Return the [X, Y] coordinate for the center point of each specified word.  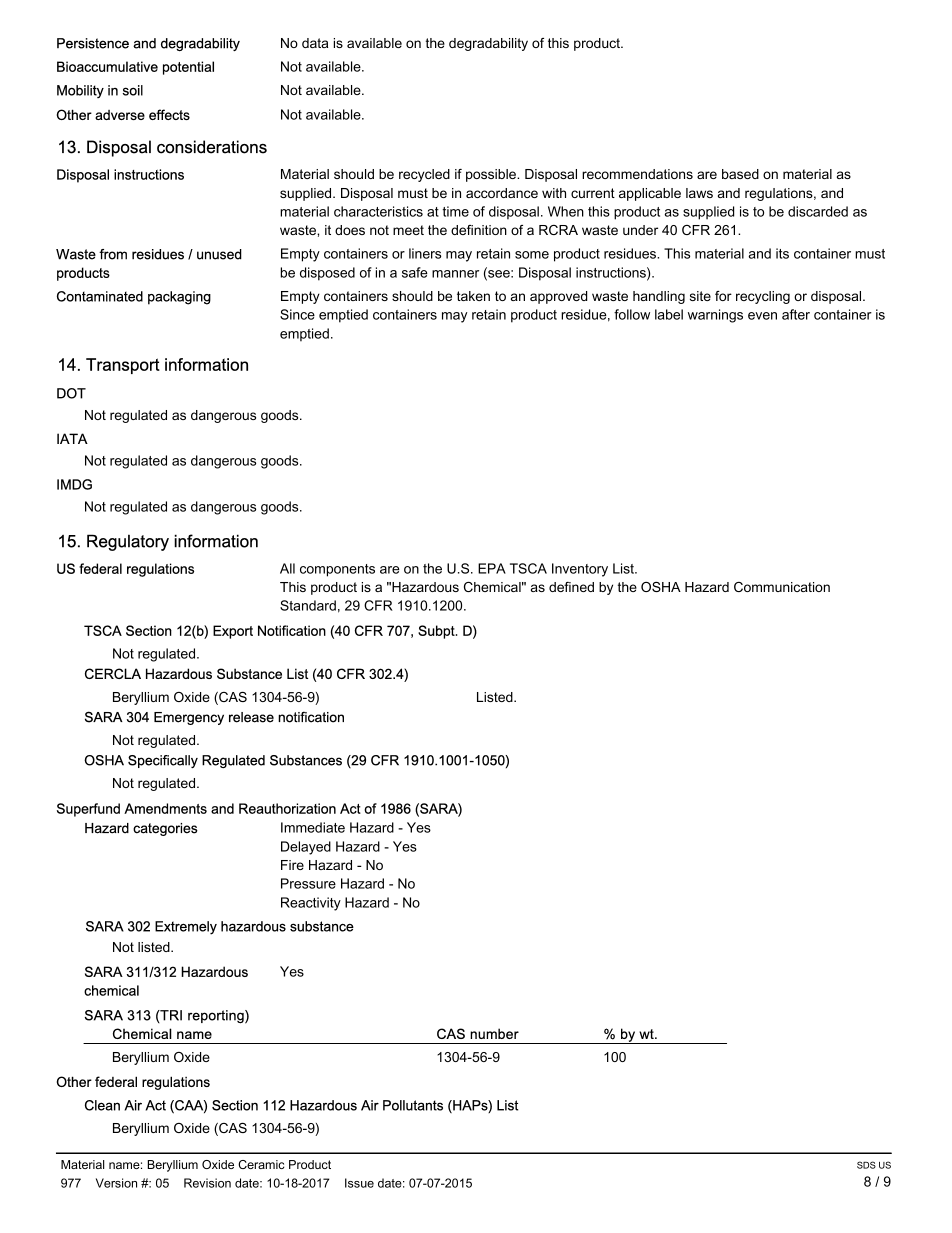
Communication [782, 587]
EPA [492, 568]
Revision [207, 1183]
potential [188, 68]
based [740, 174]
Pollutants [413, 1105]
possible [492, 175]
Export [233, 632]
